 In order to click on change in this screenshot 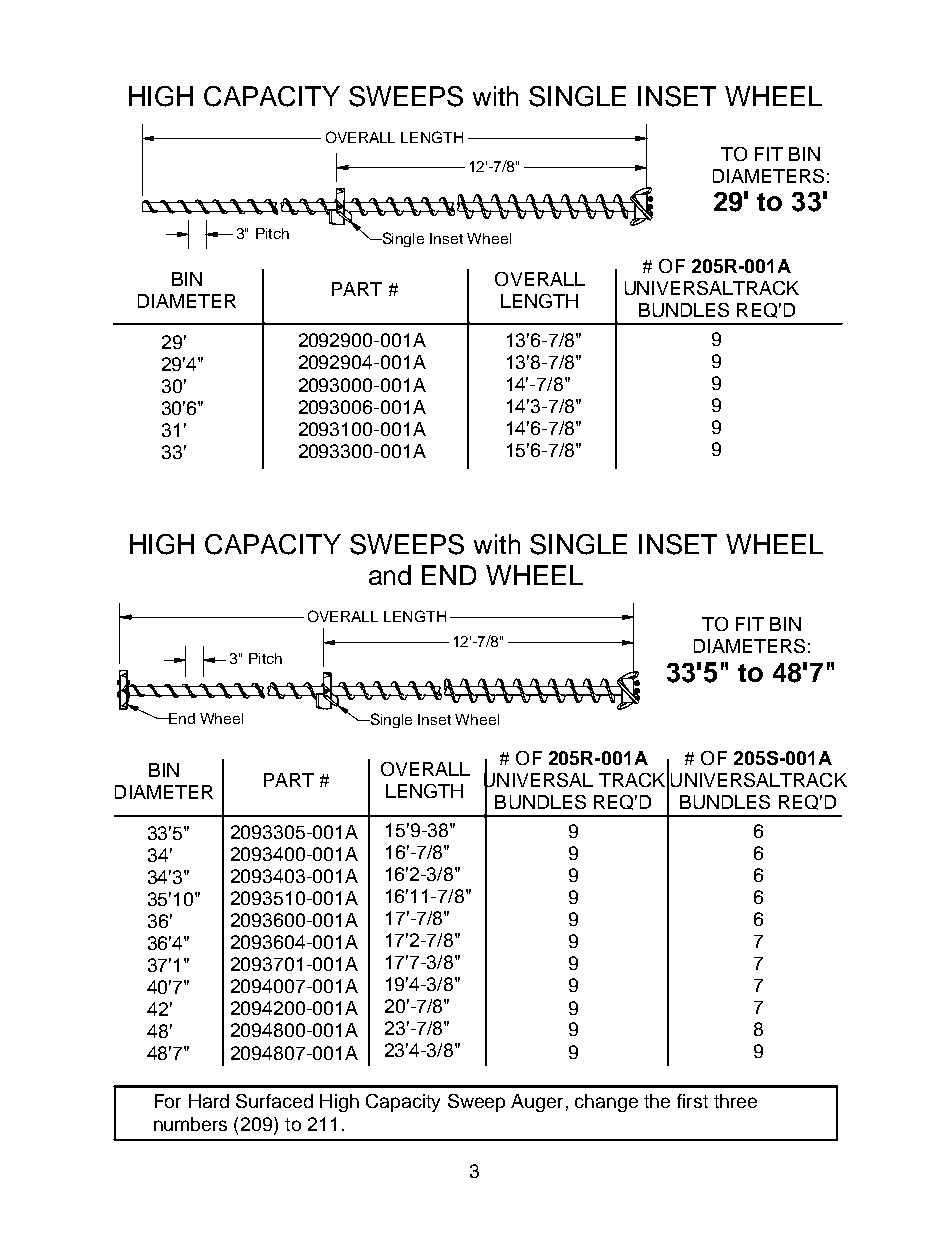, I will do `click(606, 1103)`.
